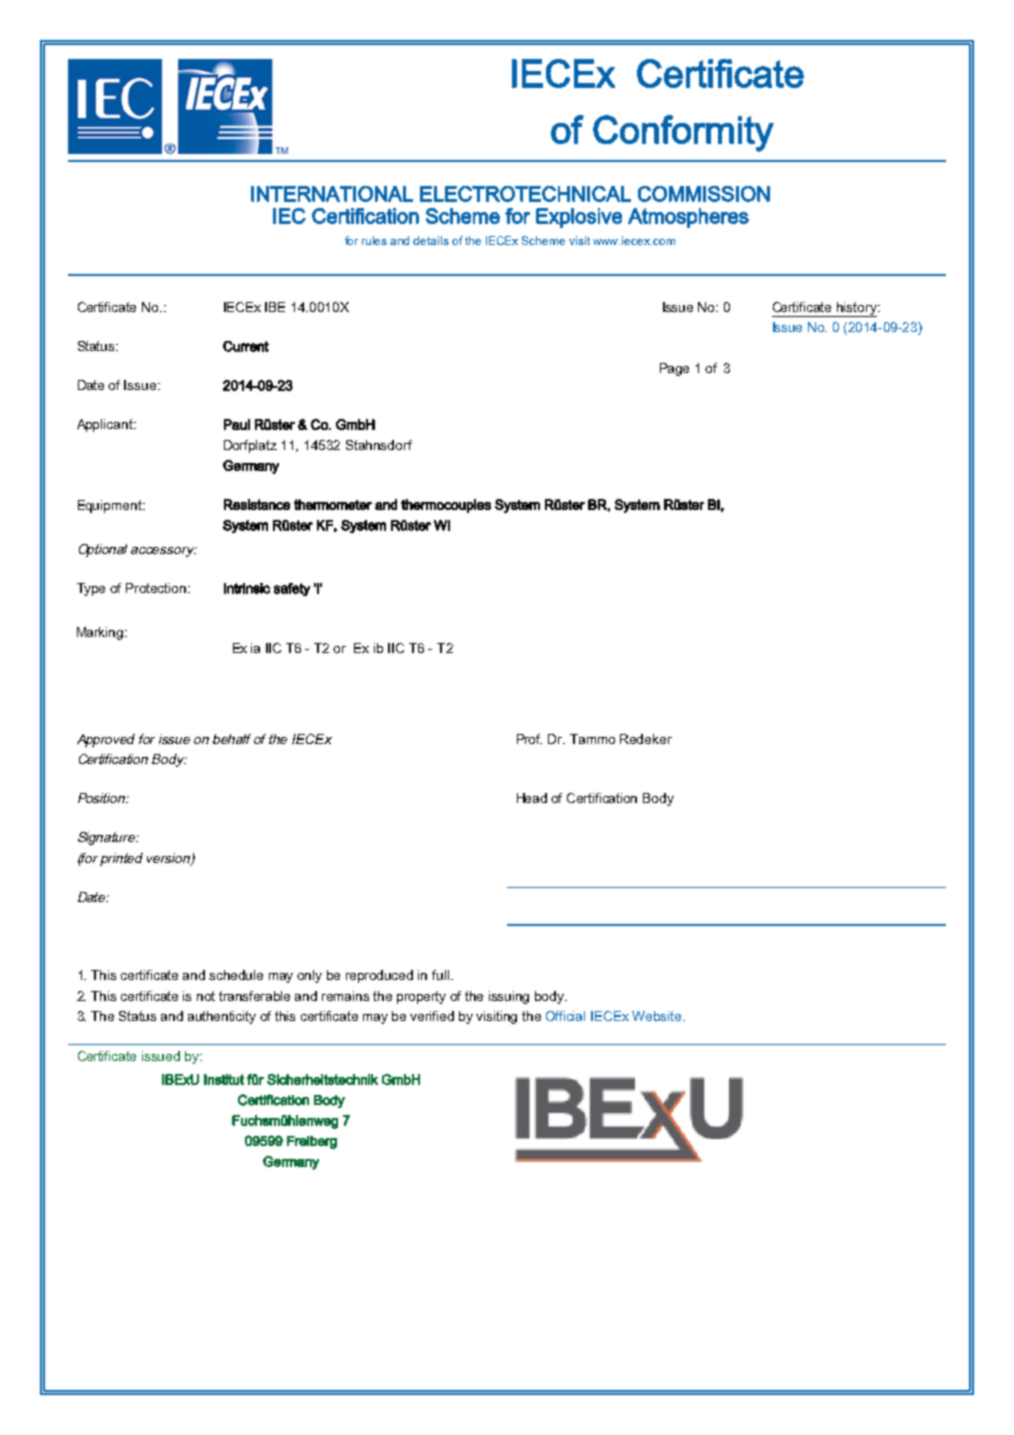 Image resolution: width=1014 pixels, height=1435 pixels. I want to click on Prof, so click(529, 739).
